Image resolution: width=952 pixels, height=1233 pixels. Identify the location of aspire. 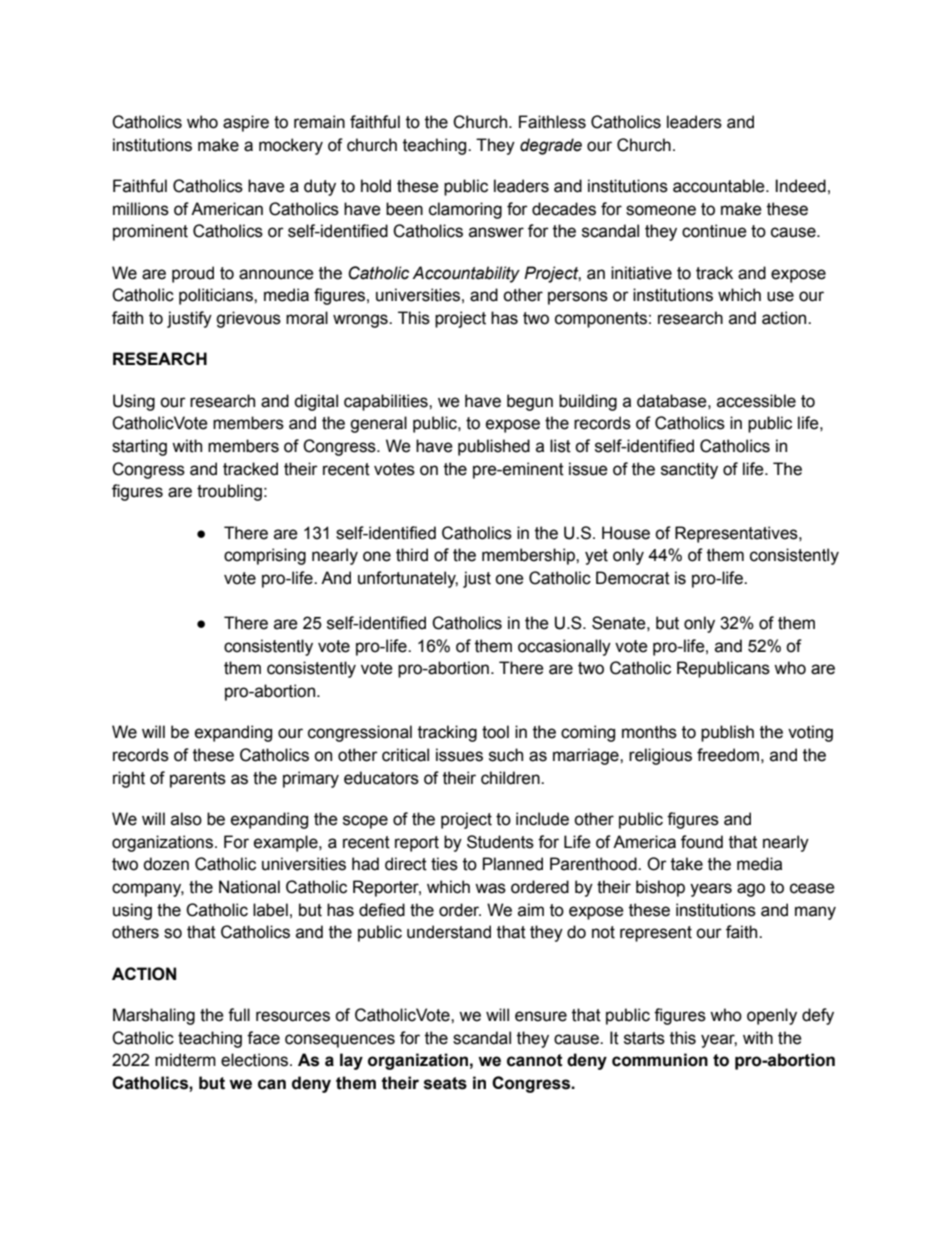
(246, 123).
